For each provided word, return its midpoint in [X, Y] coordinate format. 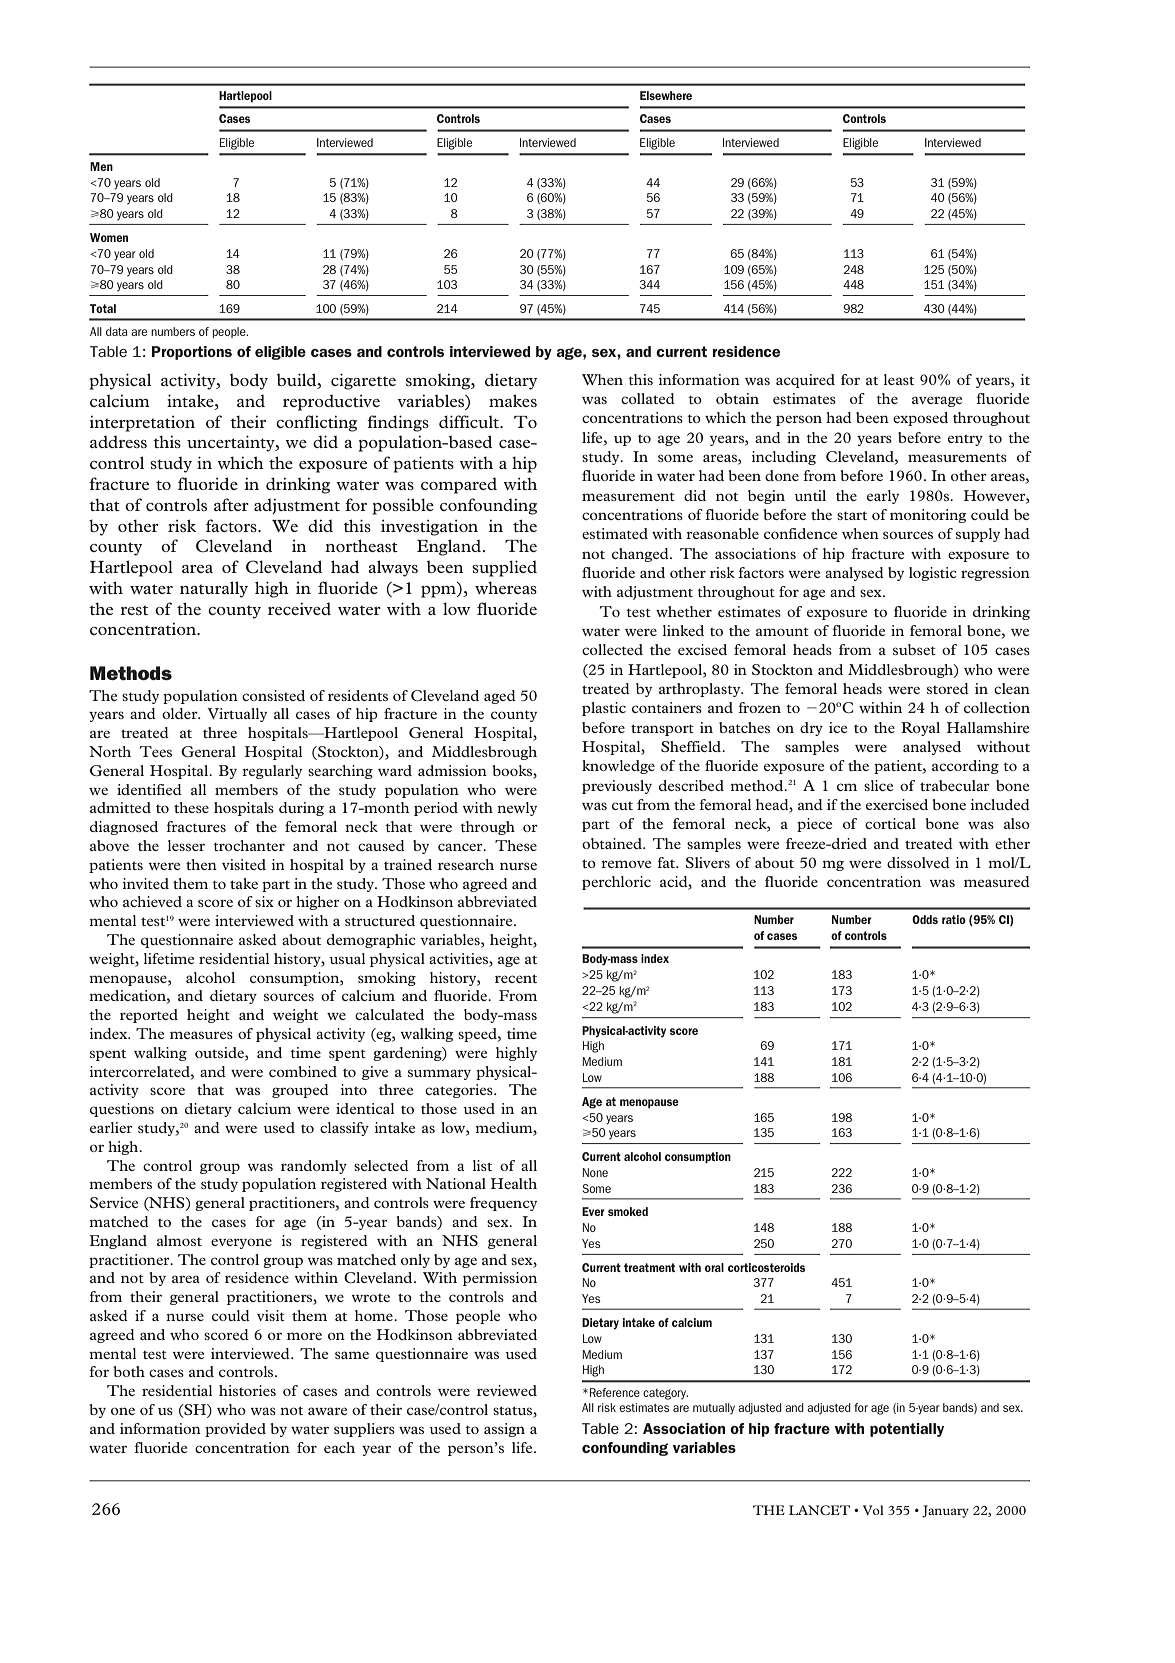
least [899, 379]
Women [109, 237]
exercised [897, 804]
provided [235, 1430]
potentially [907, 1430]
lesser [186, 845]
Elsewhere [666, 95]
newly [517, 809]
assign [504, 1430]
